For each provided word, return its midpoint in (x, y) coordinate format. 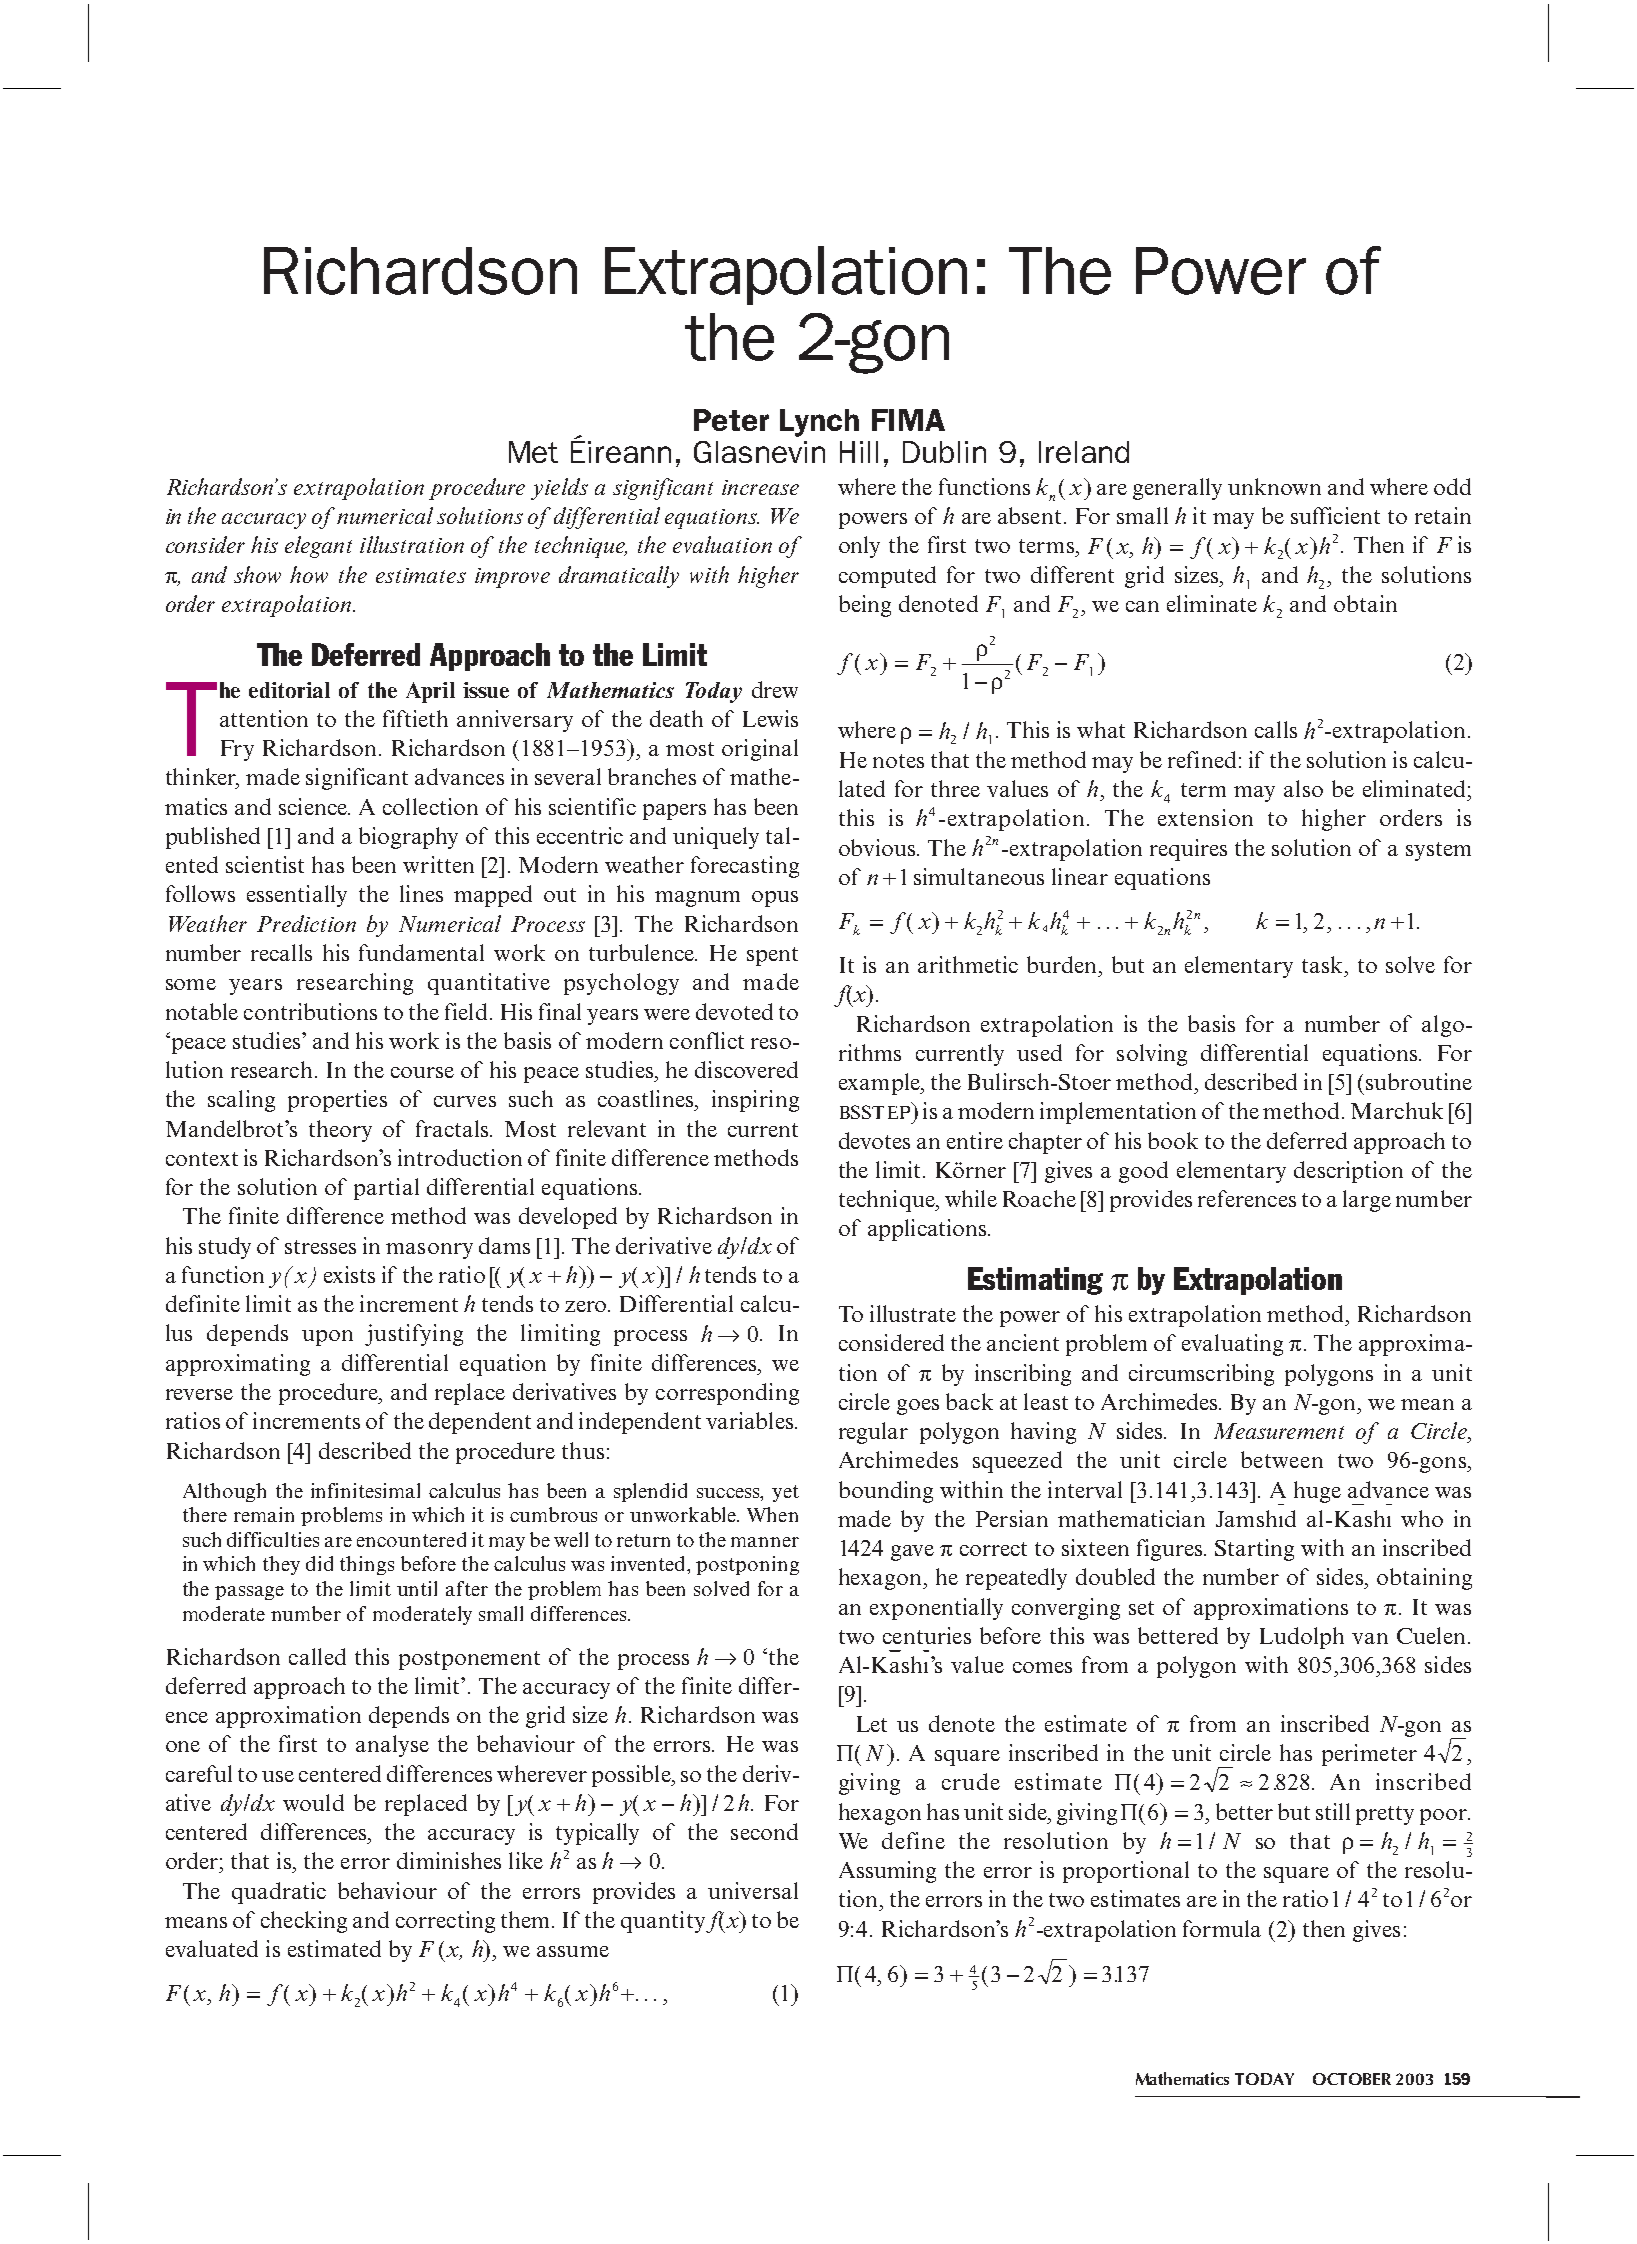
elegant (318, 547)
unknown (1274, 486)
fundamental (421, 952)
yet (785, 1493)
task (1324, 964)
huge (1317, 1492)
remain (264, 1514)
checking (304, 1922)
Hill (859, 452)
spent (772, 956)
